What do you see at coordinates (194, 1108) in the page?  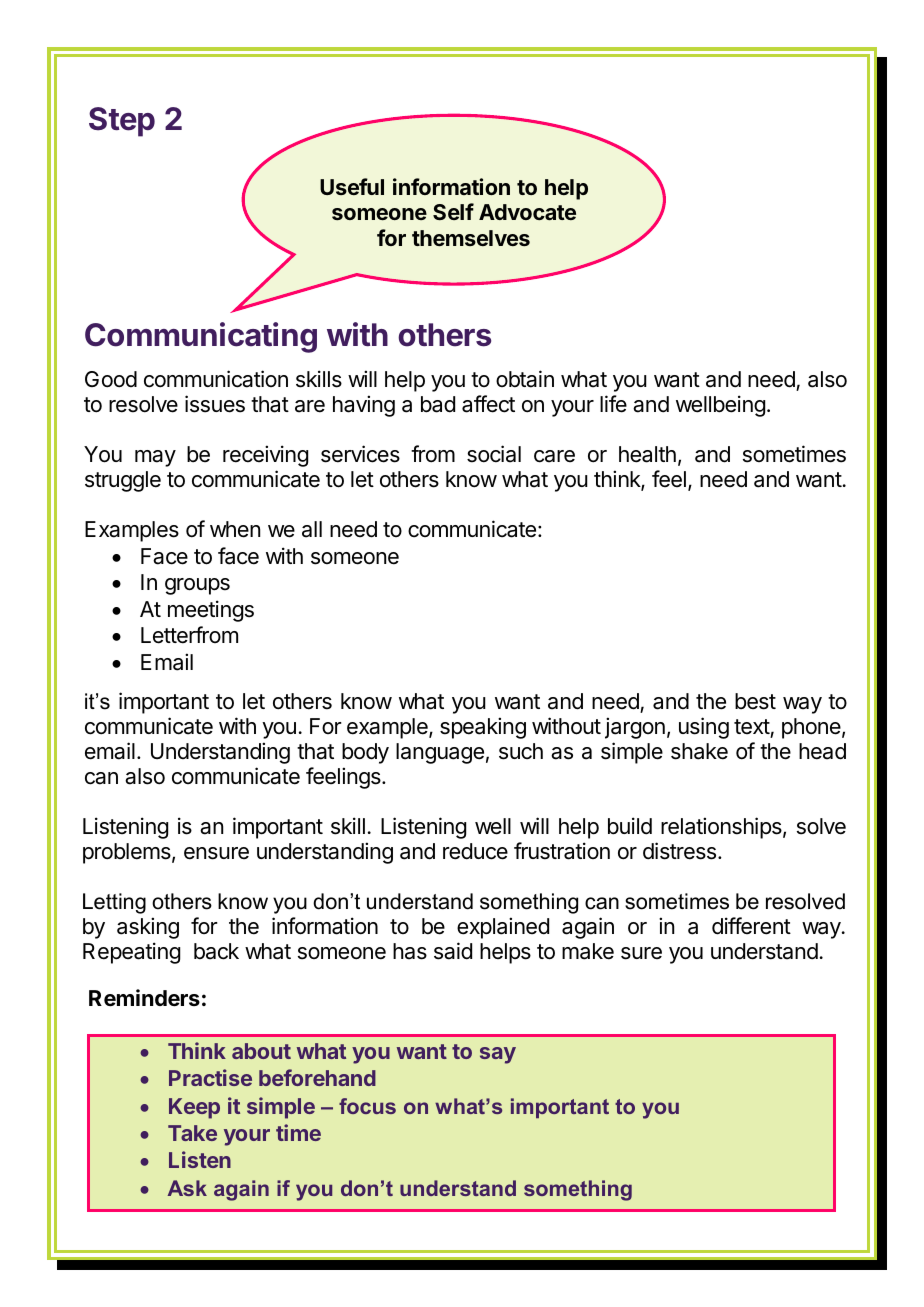 I see `Keep` at bounding box center [194, 1108].
